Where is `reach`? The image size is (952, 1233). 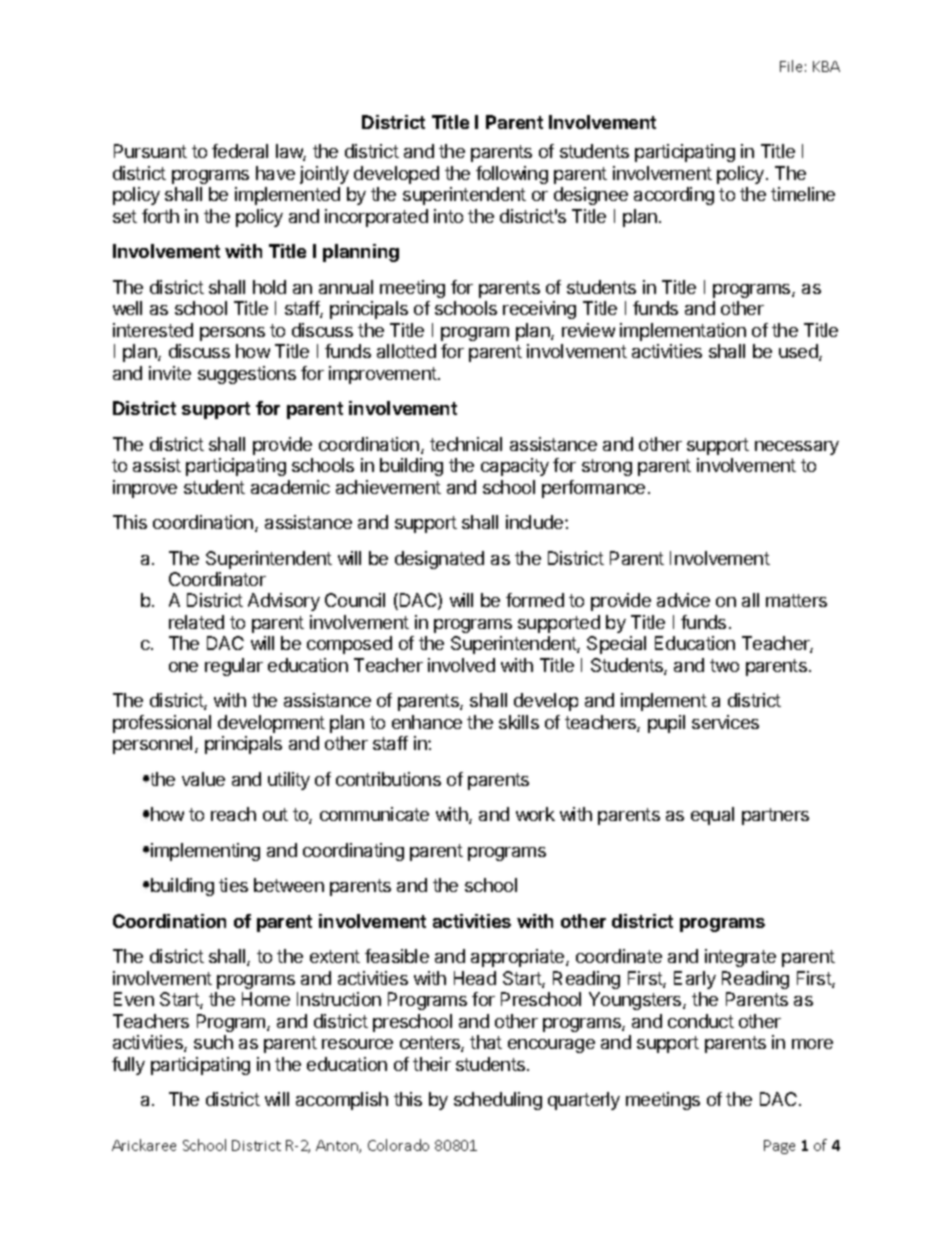 reach is located at coordinates (233, 814).
